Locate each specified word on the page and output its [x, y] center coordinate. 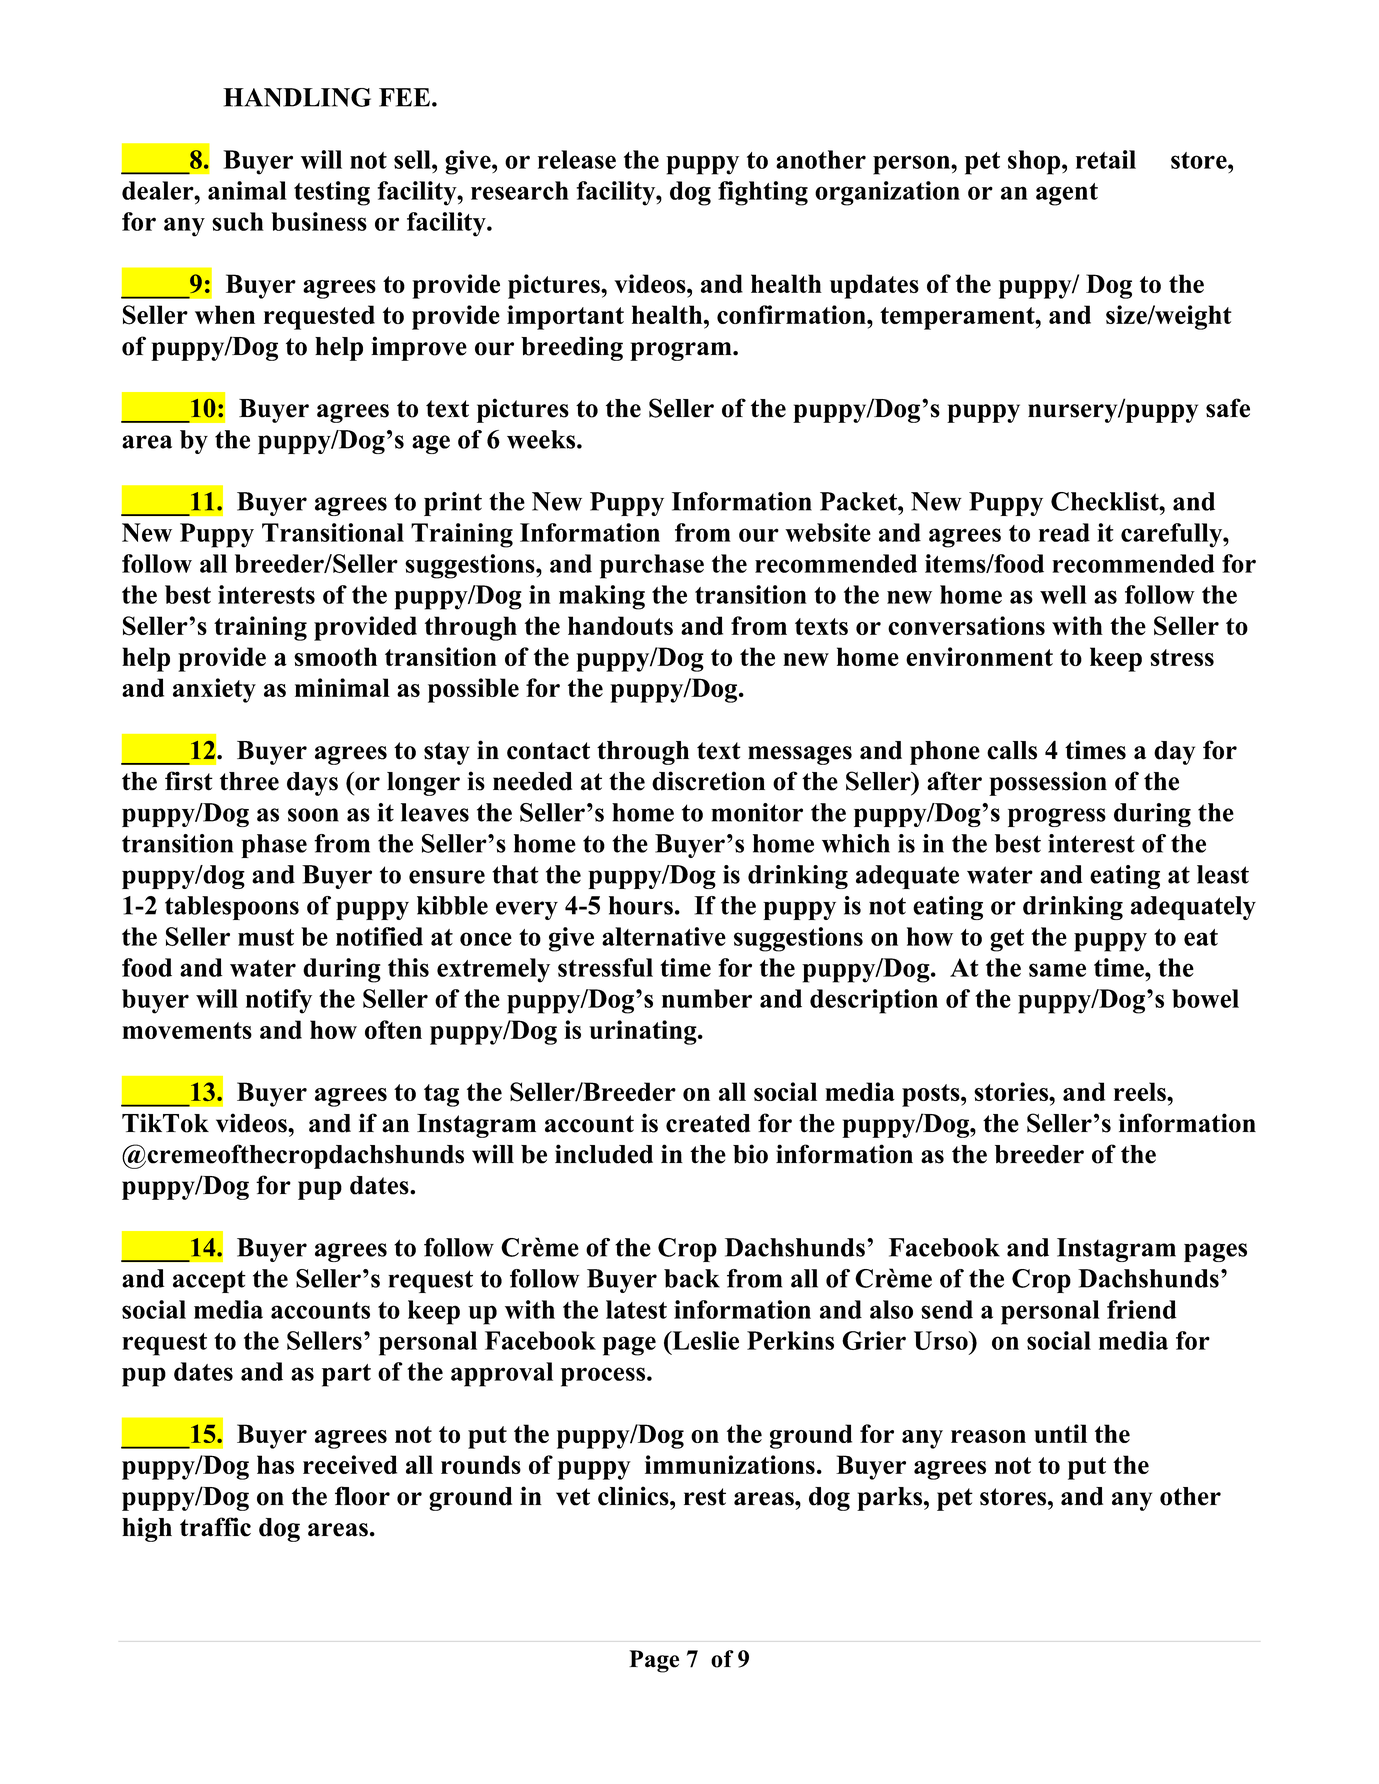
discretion [708, 781]
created [708, 1123]
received [350, 1464]
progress [1057, 817]
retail [1106, 159]
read [1064, 532]
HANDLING [297, 97]
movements [187, 1030]
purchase [652, 566]
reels [1141, 1091]
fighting [763, 193]
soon [313, 815]
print [453, 504]
